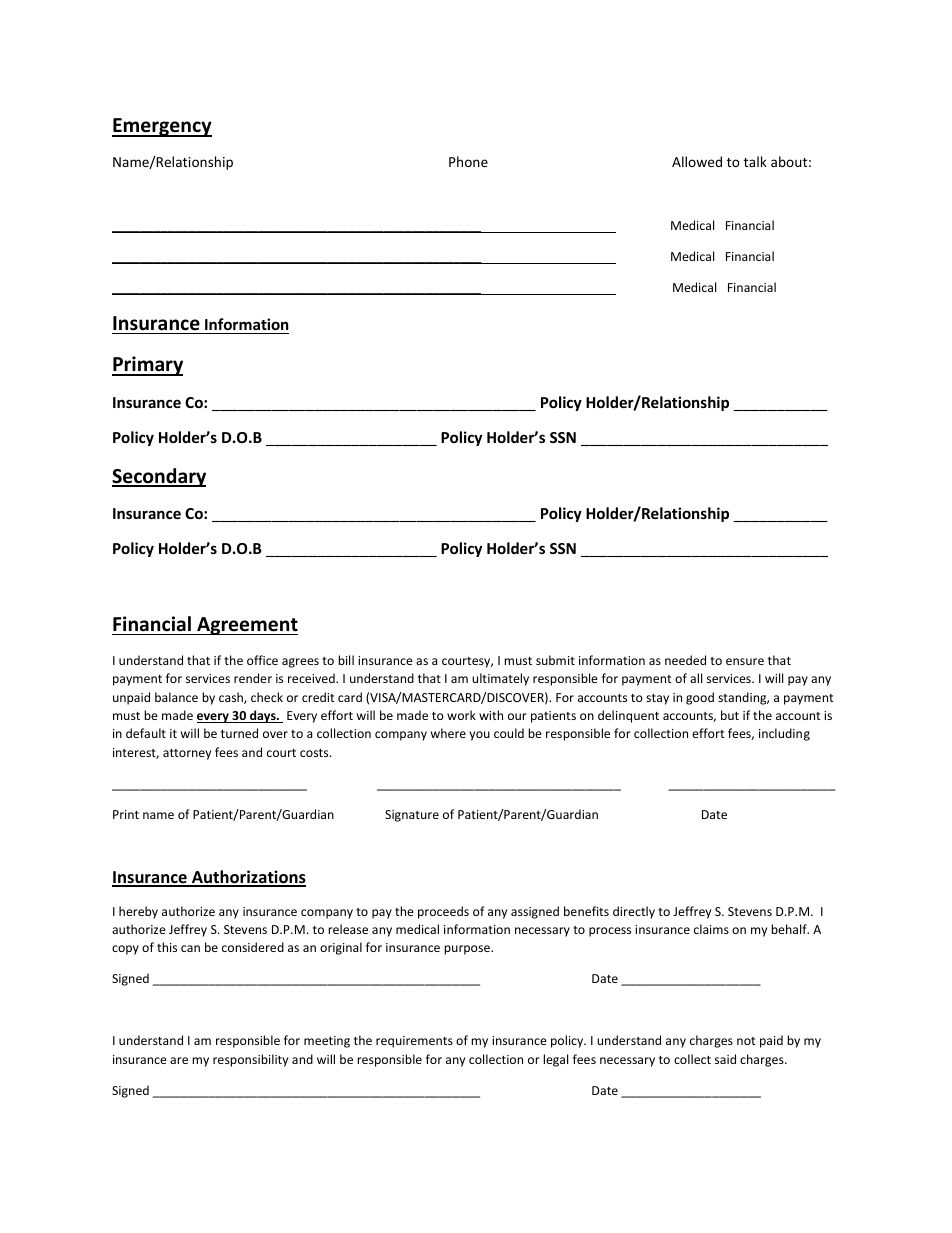 Image resolution: width=952 pixels, height=1233 pixels. Describe the element at coordinates (697, 161) in the screenshot. I see `Allowed` at that location.
